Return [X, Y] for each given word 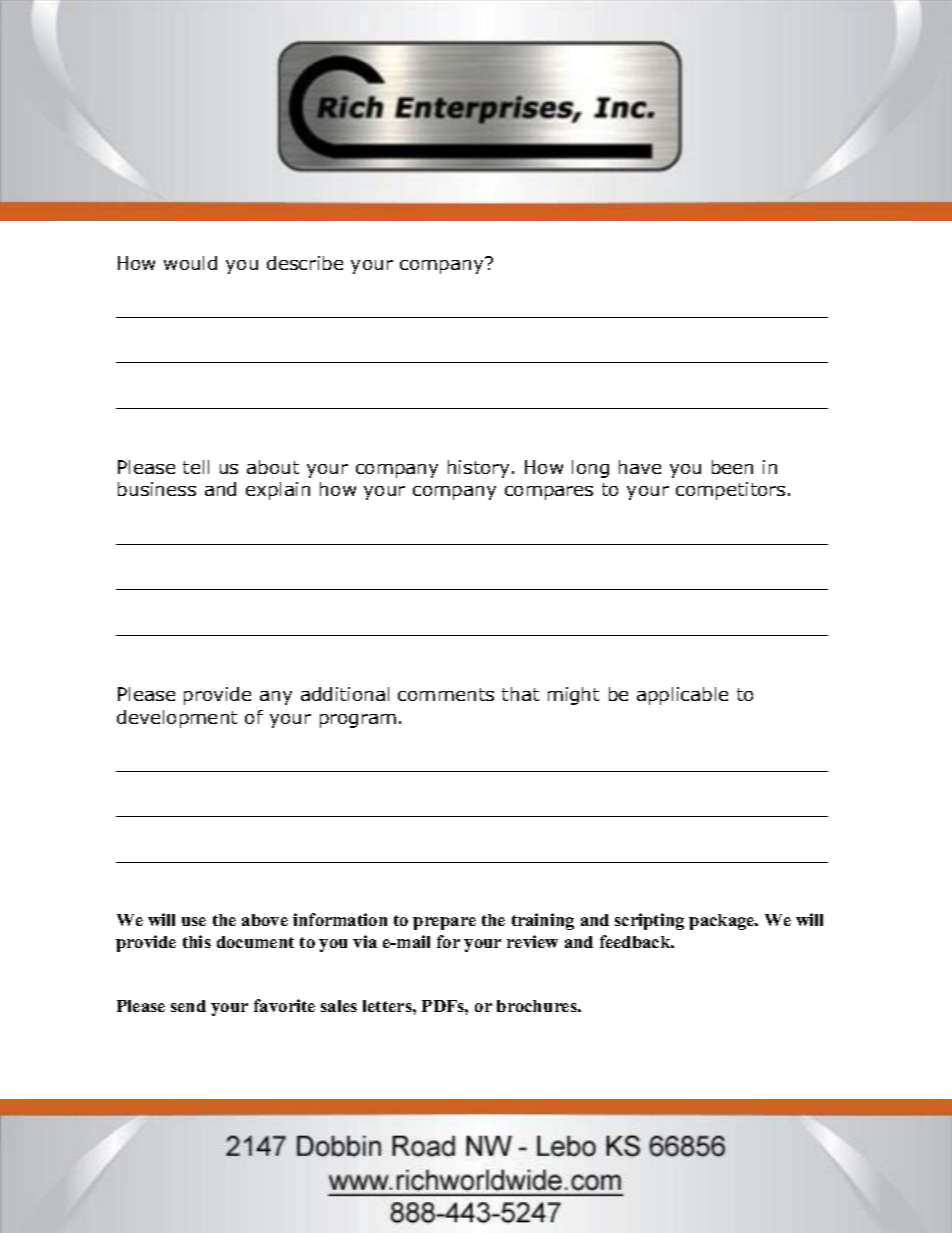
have [640, 467]
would [190, 263]
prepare [444, 923]
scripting [649, 921]
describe [305, 263]
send [188, 1006]
